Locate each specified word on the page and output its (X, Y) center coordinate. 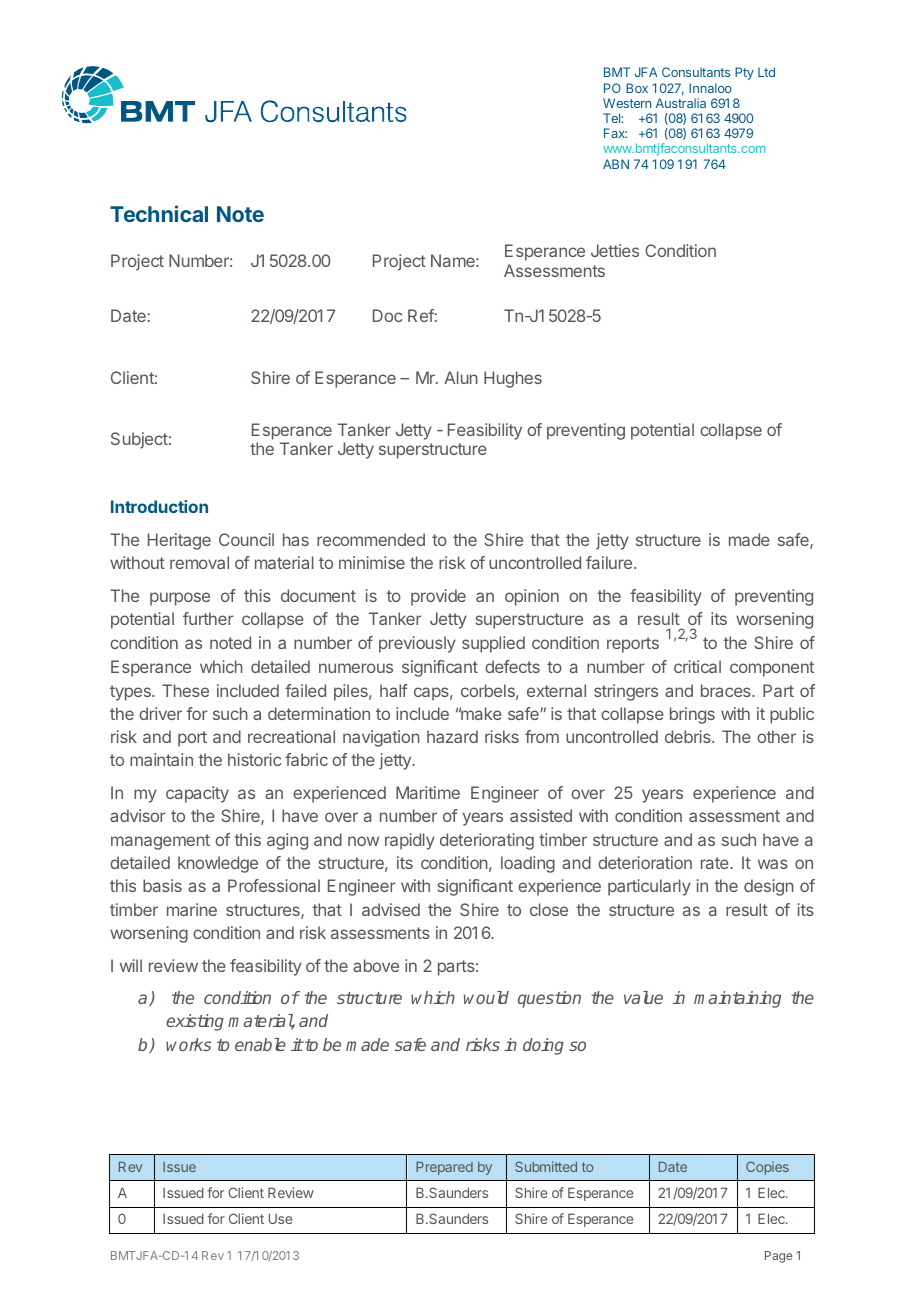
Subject (139, 440)
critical (697, 666)
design (769, 887)
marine (192, 909)
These (185, 690)
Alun (461, 377)
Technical (159, 213)
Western (627, 103)
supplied (493, 644)
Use (280, 1218)
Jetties (615, 250)
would (486, 997)
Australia (681, 103)
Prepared (444, 1168)
